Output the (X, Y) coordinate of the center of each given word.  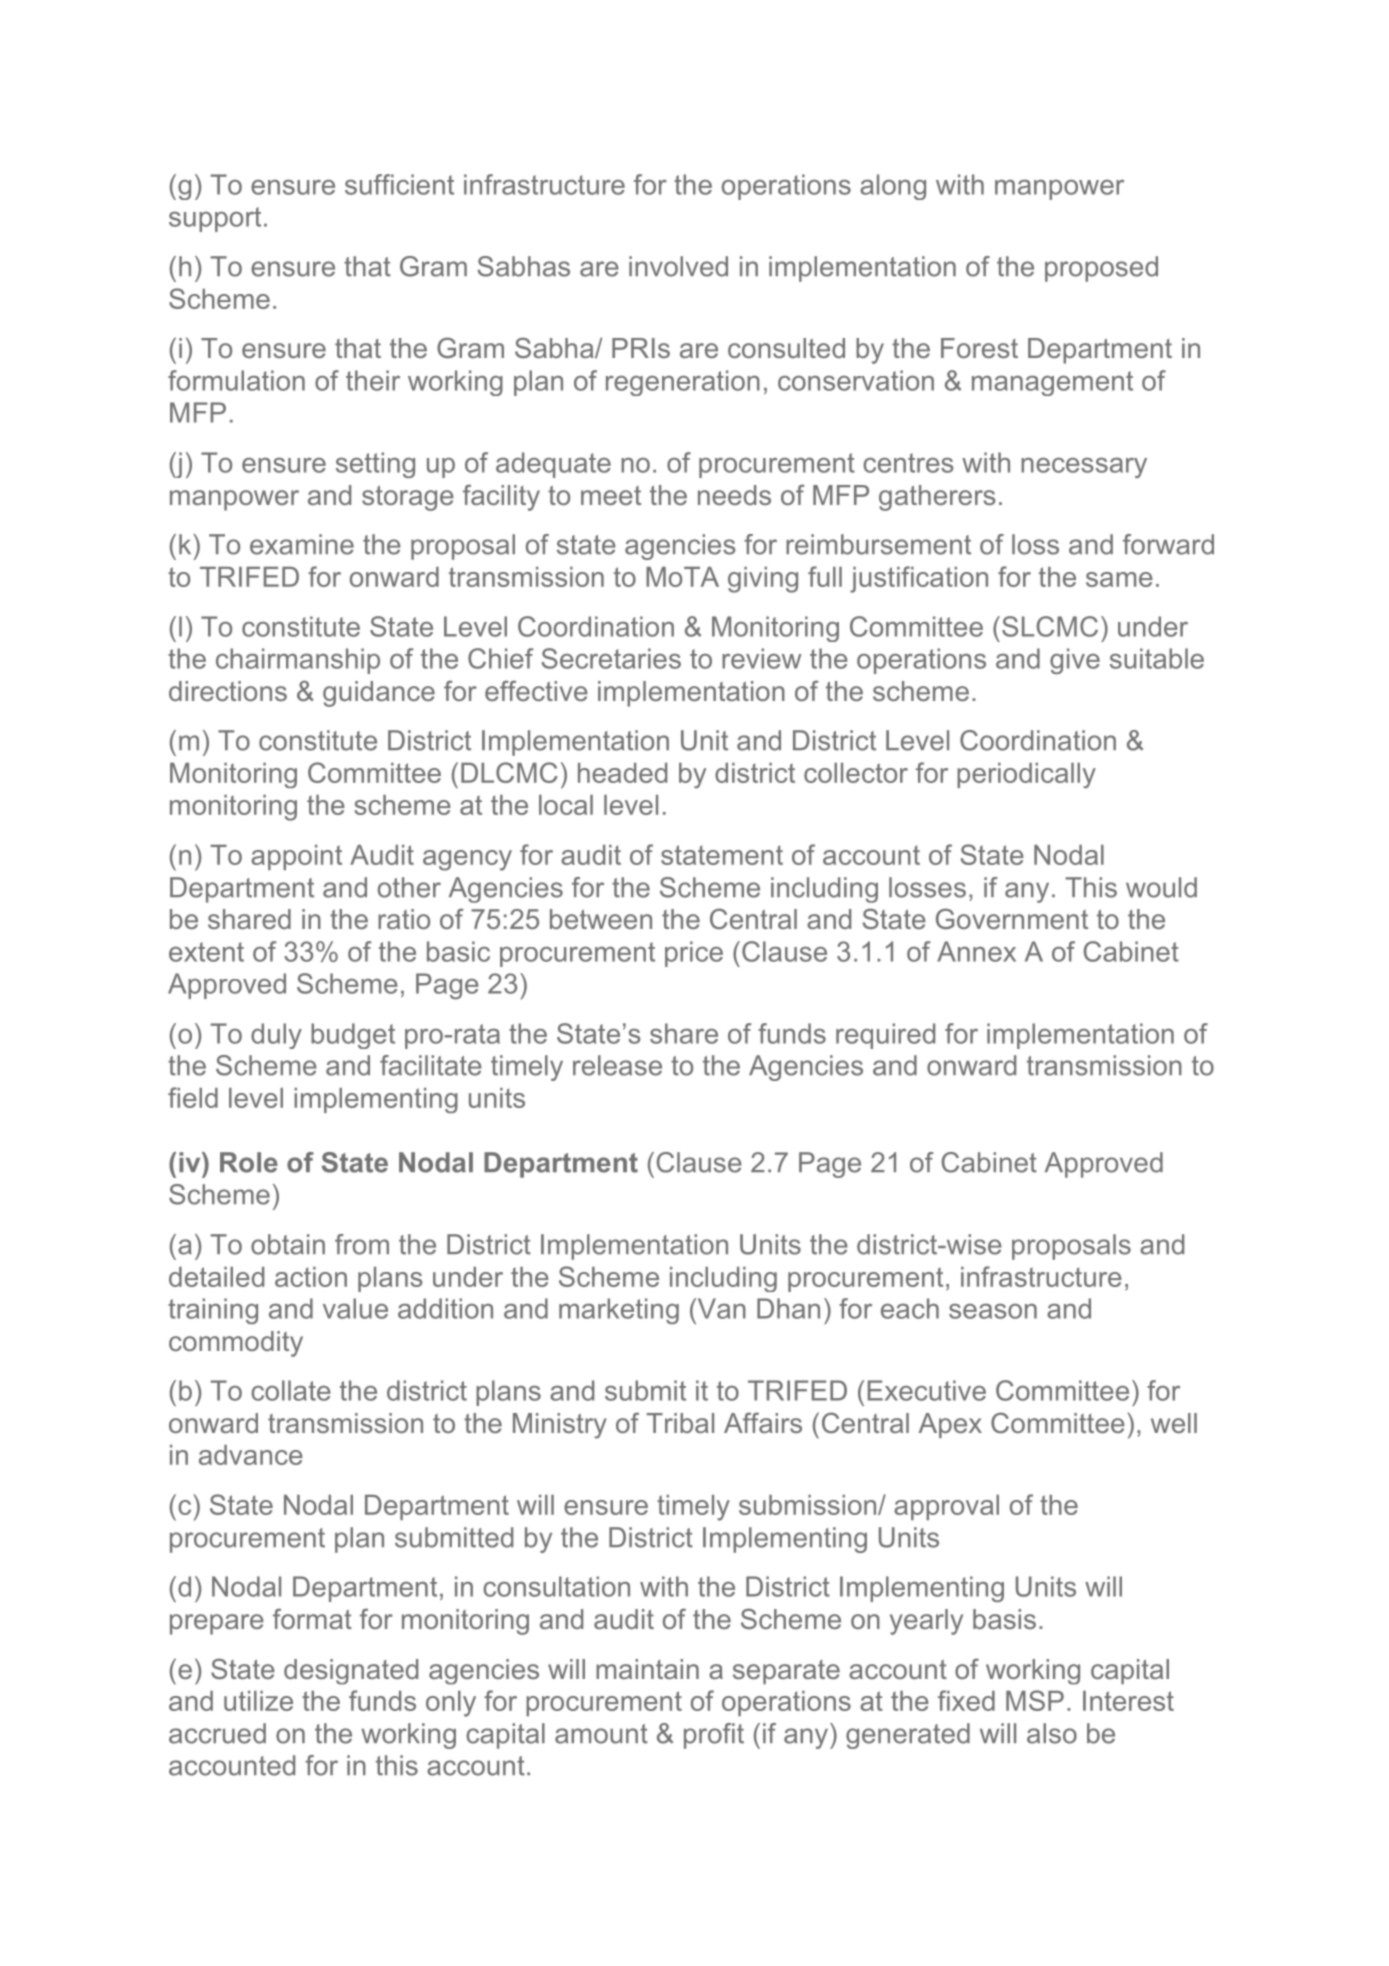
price (694, 954)
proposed (1101, 269)
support (215, 219)
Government (1012, 918)
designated (351, 1672)
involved (678, 266)
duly (276, 1036)
